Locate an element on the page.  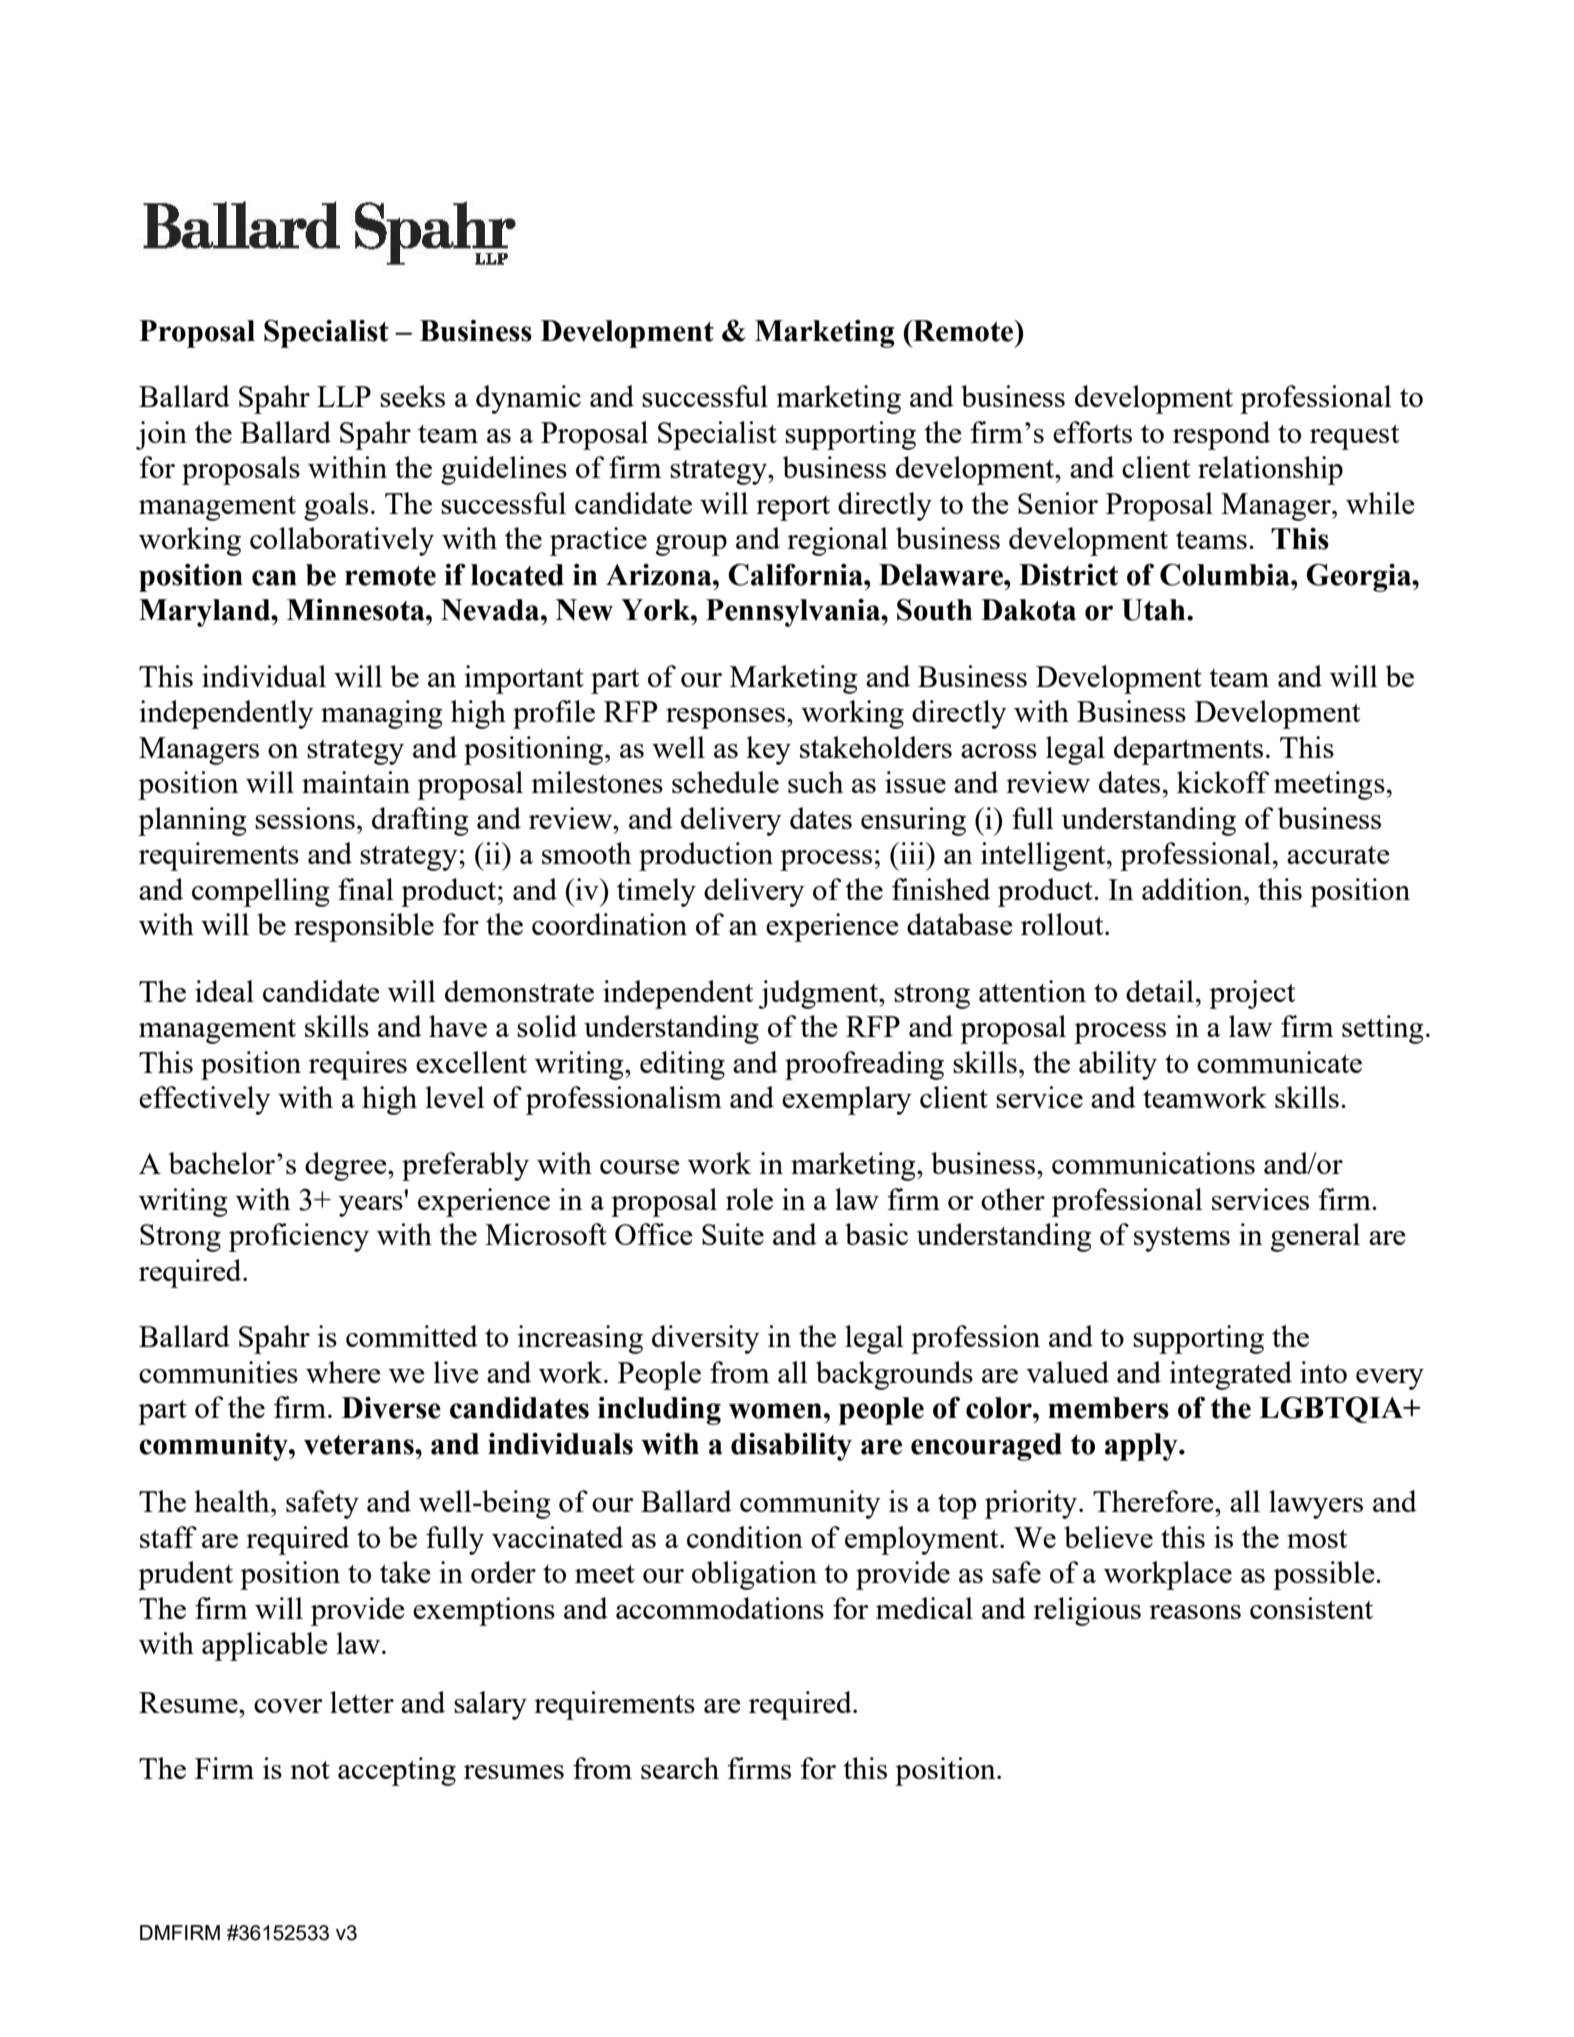
search is located at coordinates (680, 1768).
